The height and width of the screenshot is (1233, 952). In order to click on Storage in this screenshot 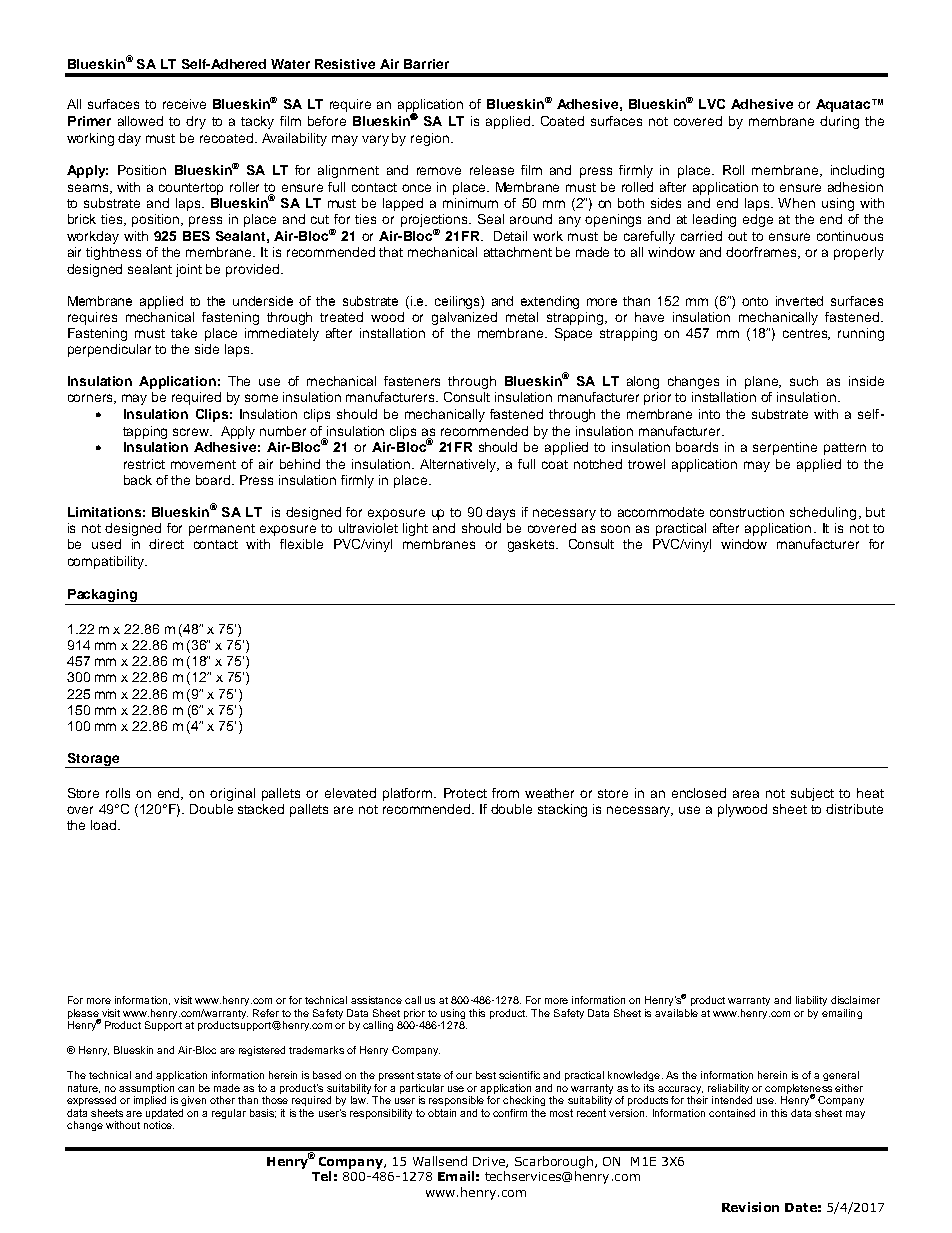, I will do `click(93, 760)`.
